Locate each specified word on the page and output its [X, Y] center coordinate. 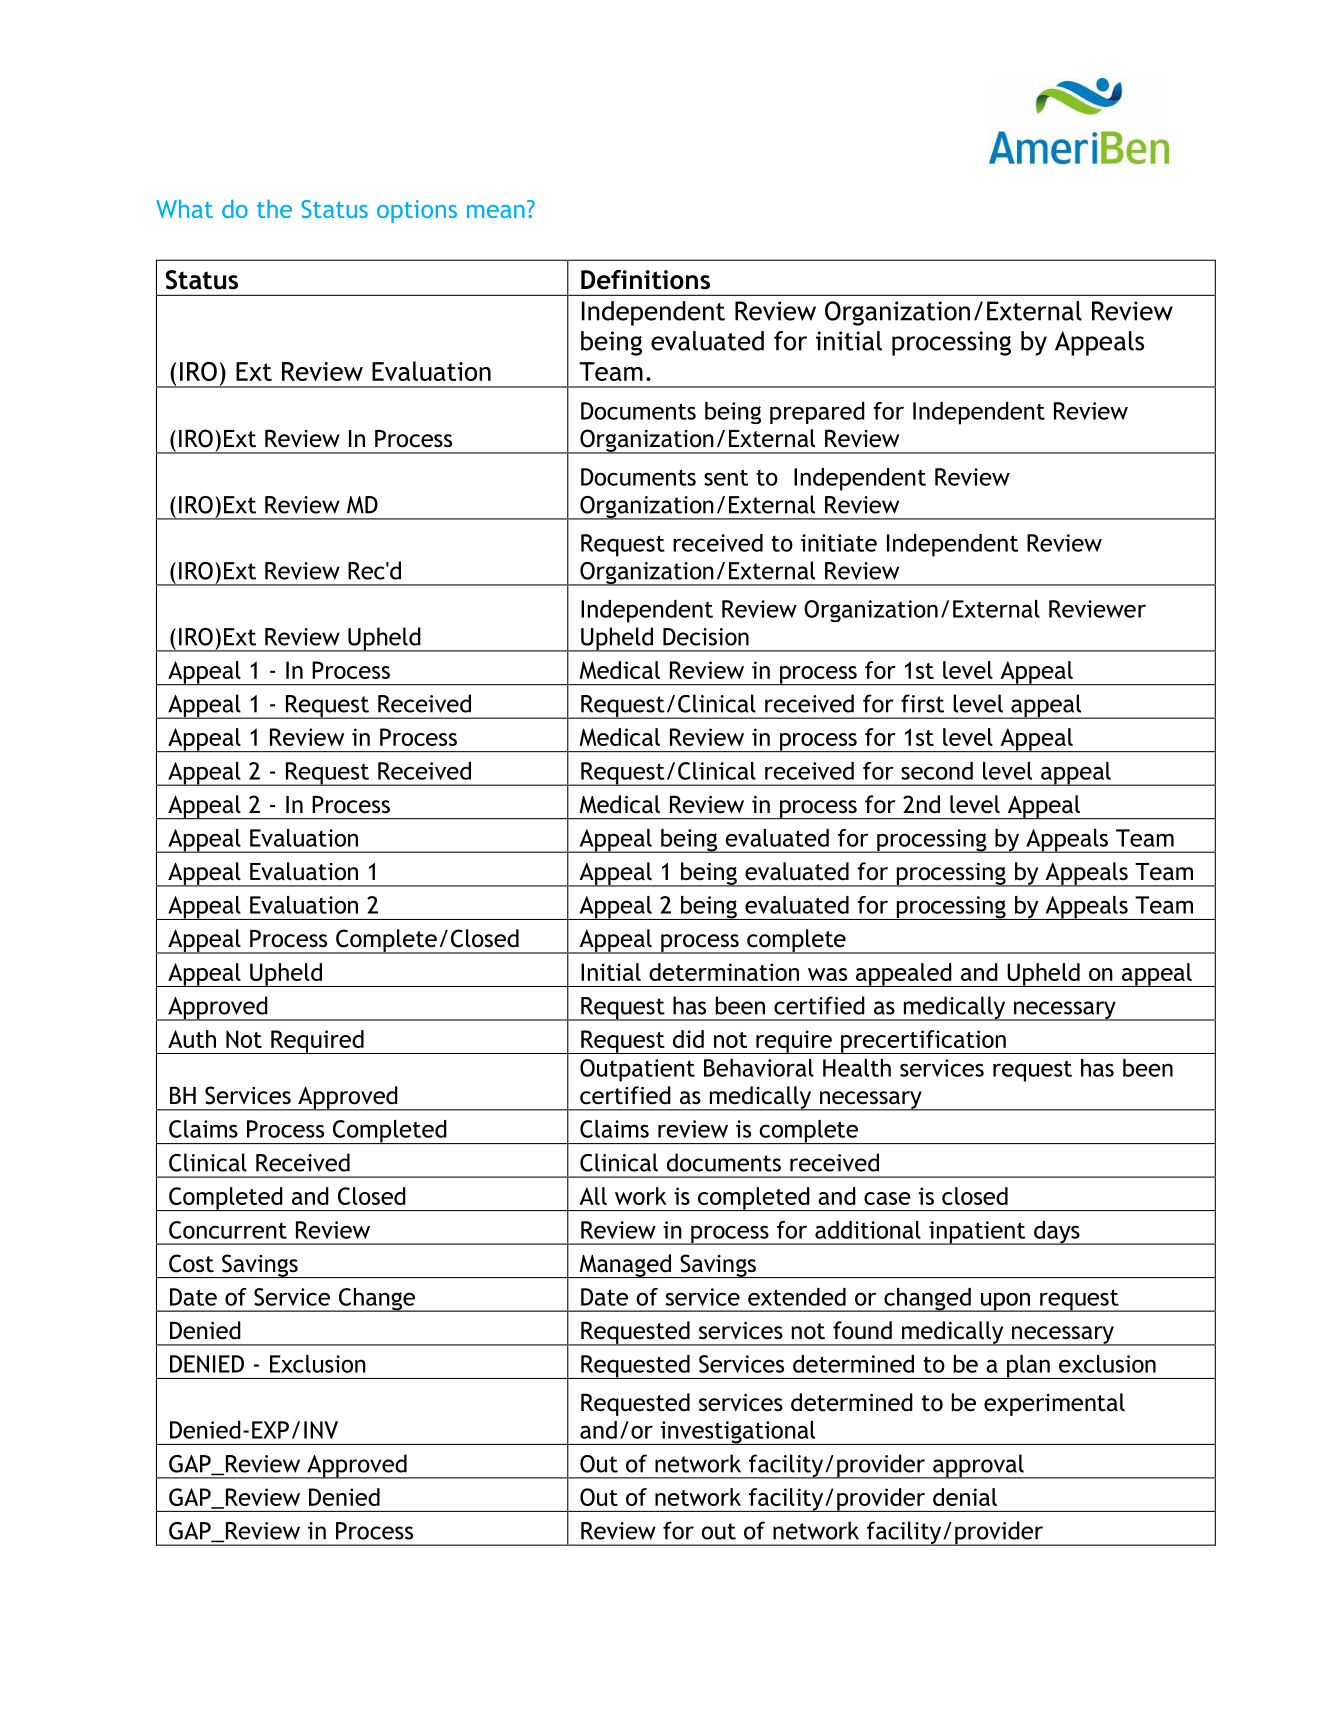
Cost [191, 1263]
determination [724, 972]
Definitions [645, 280]
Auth [192, 1039]
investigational [738, 1433]
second [937, 771]
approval [978, 1466]
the [274, 209]
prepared [817, 413]
